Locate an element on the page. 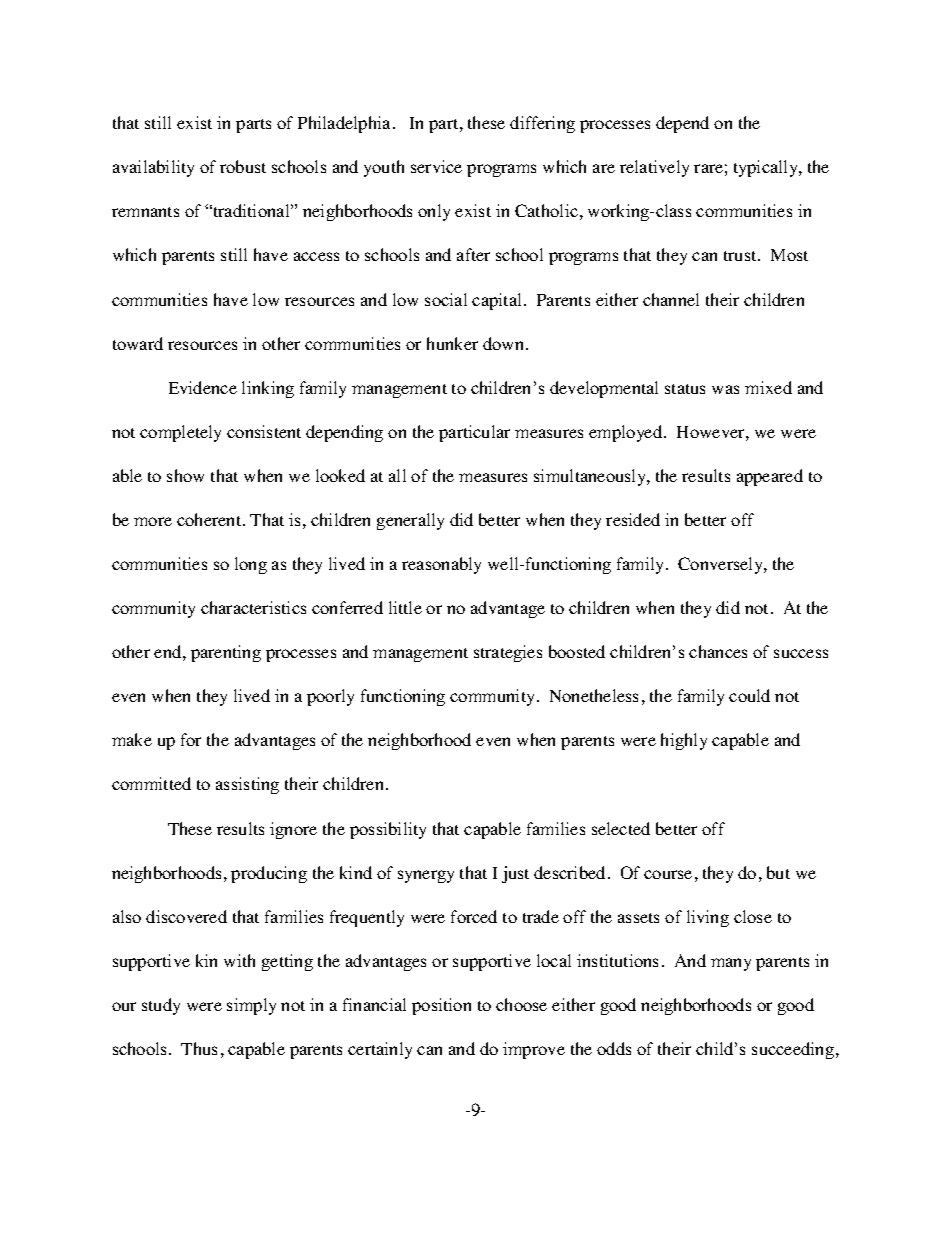 This page has height=1233, width=952. service is located at coordinates (436, 166).
